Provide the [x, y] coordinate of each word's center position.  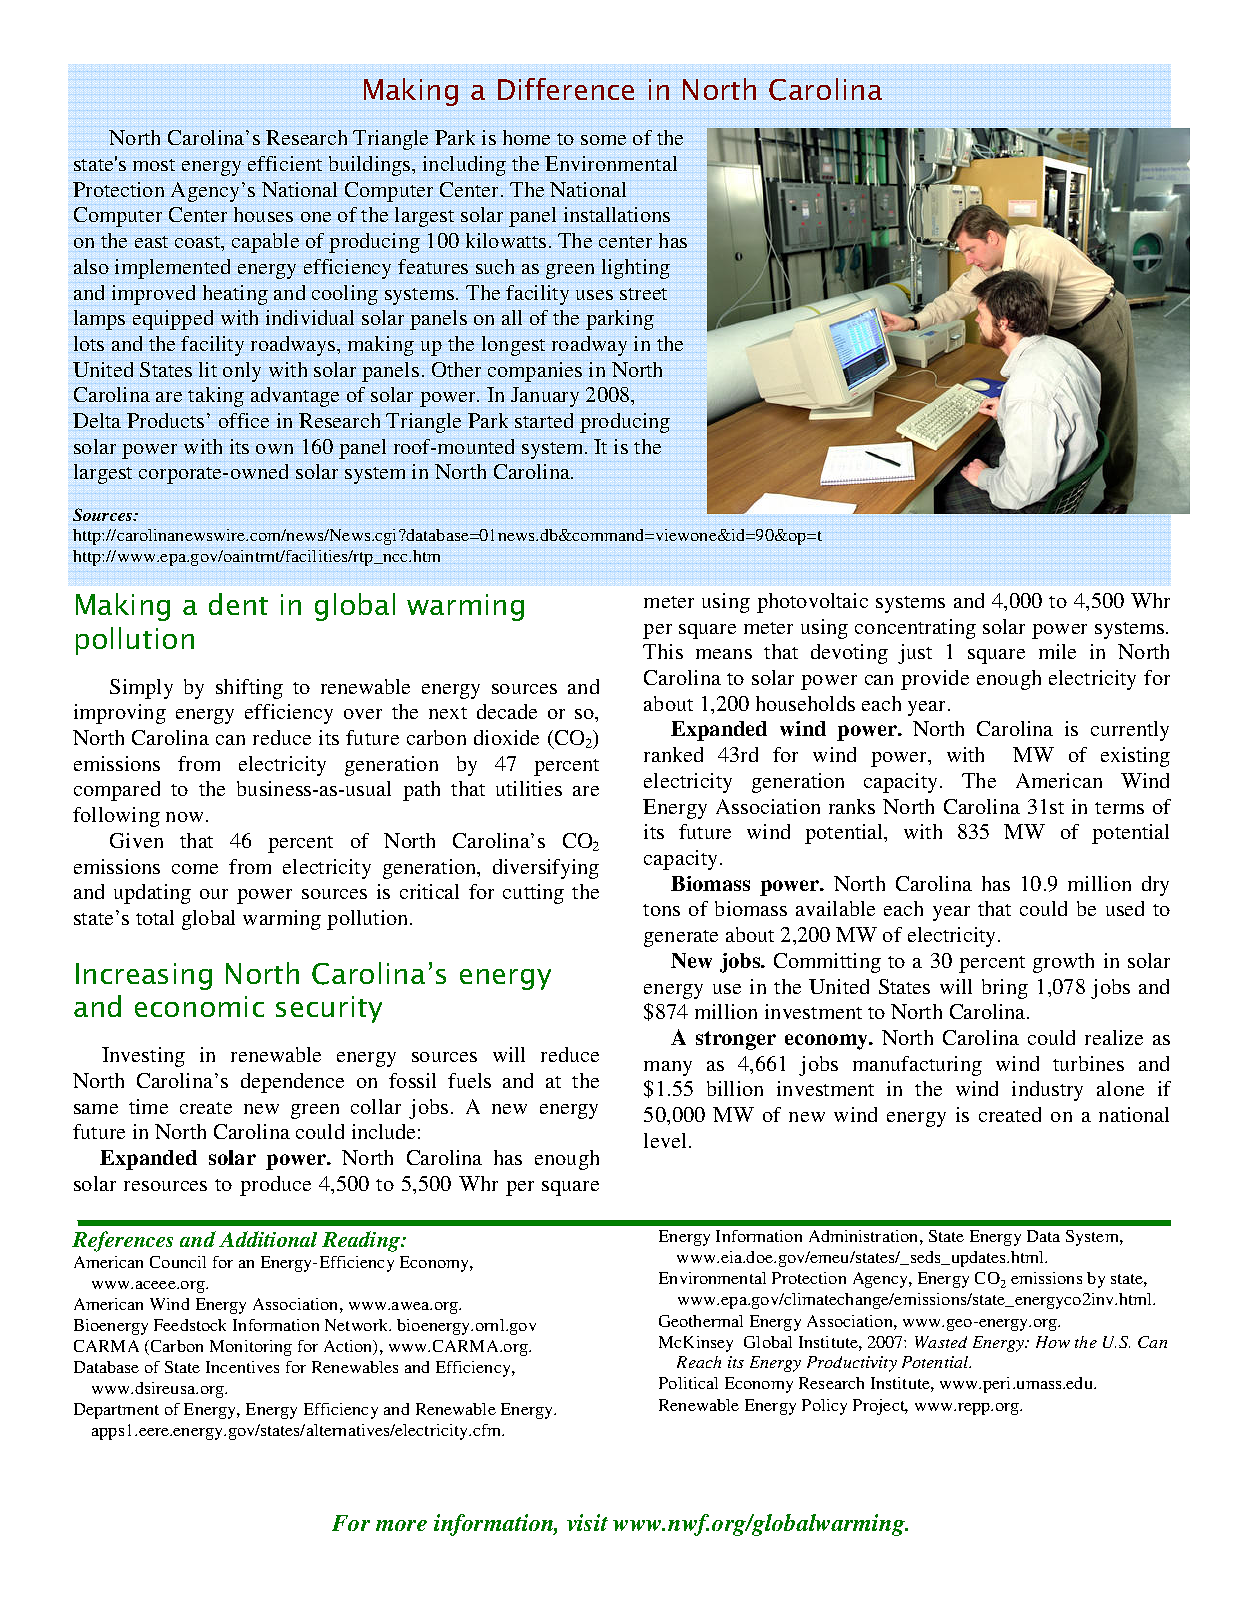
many [668, 1068]
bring [1005, 989]
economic [199, 1006]
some [603, 140]
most [154, 165]
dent [238, 604]
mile [1057, 651]
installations [617, 214]
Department [116, 1411]
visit [587, 1522]
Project [880, 1407]
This [663, 651]
